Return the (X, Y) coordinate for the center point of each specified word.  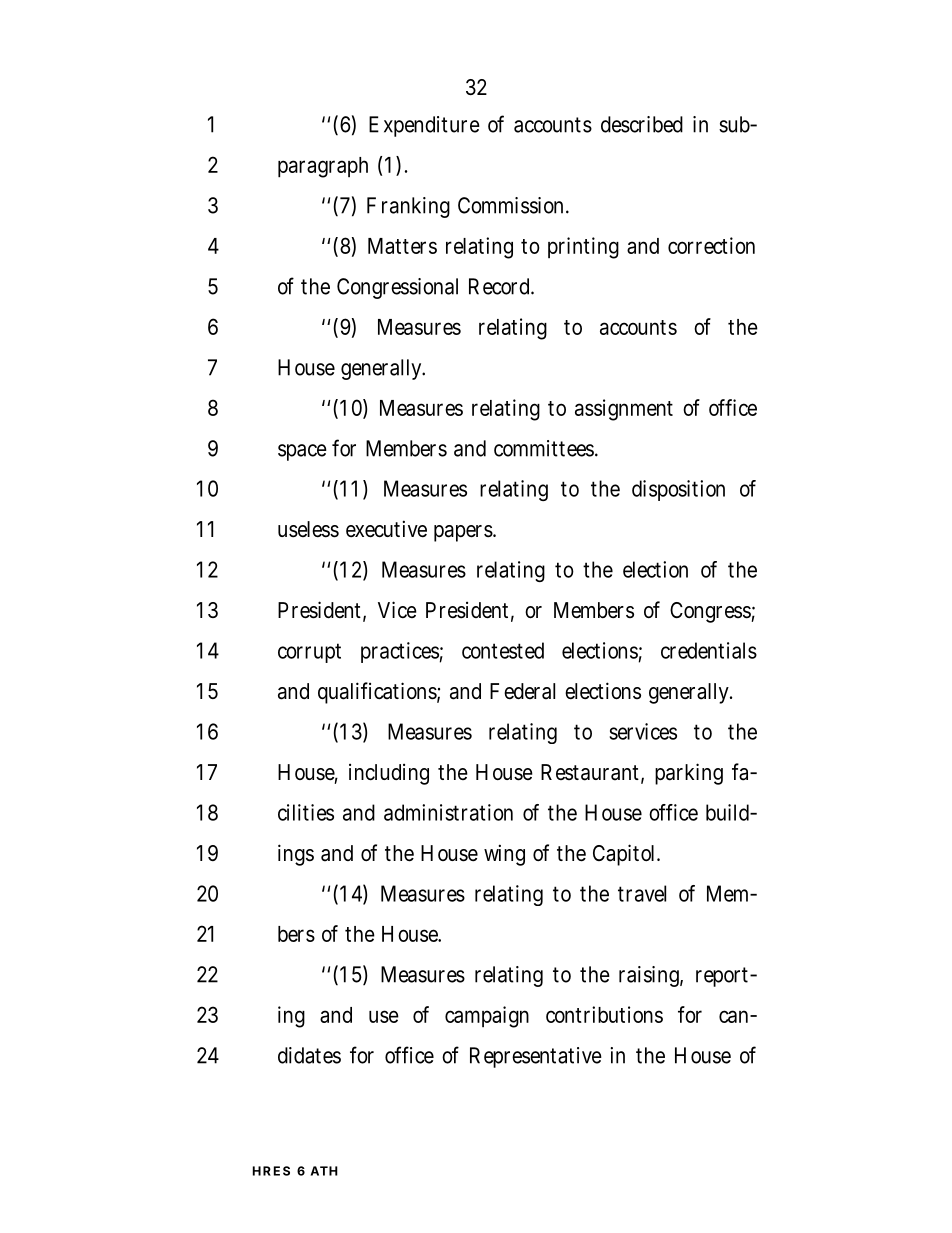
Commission (513, 205)
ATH (324, 1171)
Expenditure (424, 126)
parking (689, 774)
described (642, 124)
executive (386, 529)
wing (504, 855)
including (389, 774)
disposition (678, 490)
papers (465, 533)
